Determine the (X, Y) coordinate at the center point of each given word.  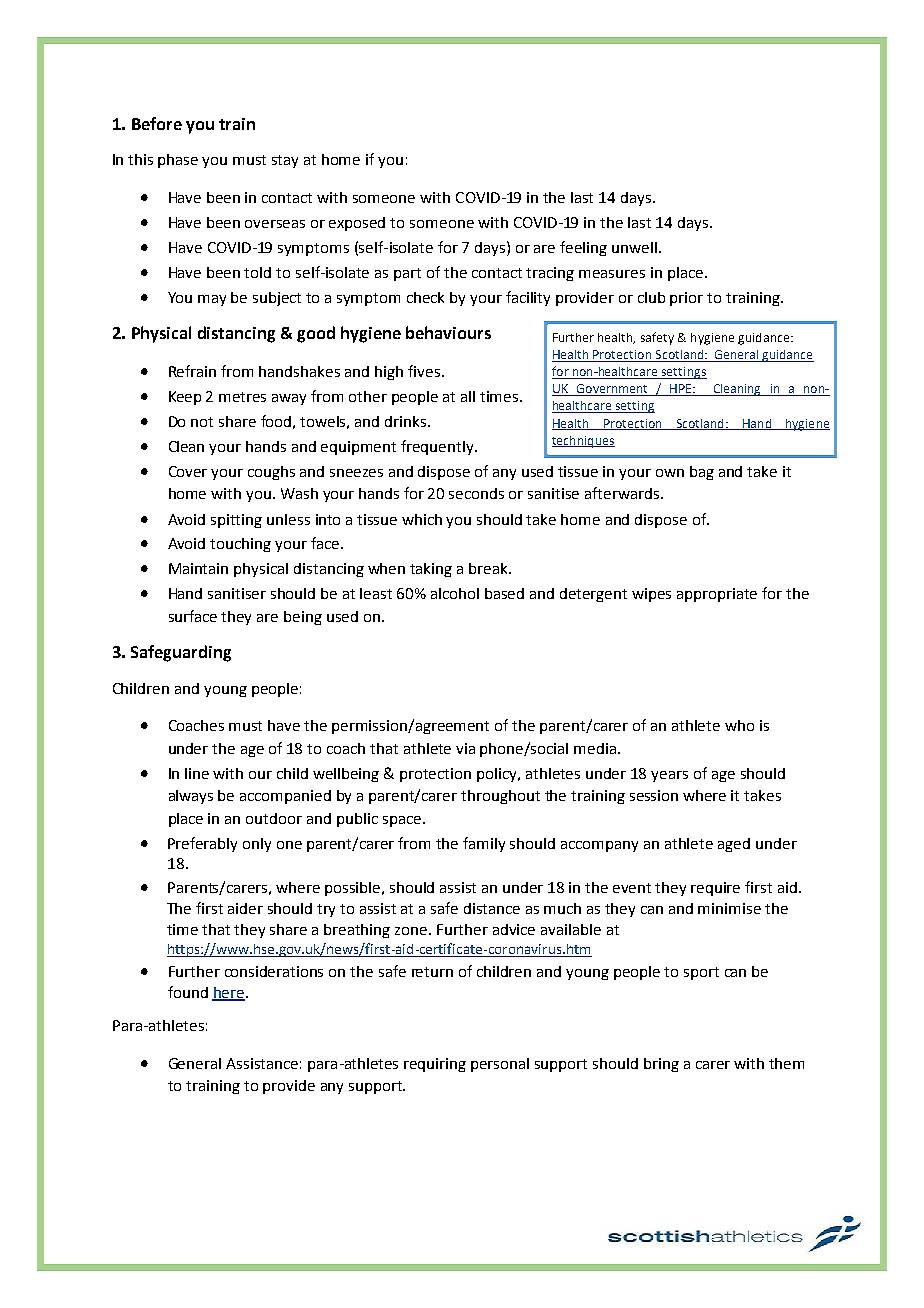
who (739, 725)
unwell (634, 247)
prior (686, 299)
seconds (476, 493)
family (484, 844)
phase (178, 161)
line (197, 773)
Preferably (202, 844)
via (465, 748)
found (188, 992)
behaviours (448, 332)
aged (734, 845)
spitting (236, 521)
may (212, 300)
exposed (357, 224)
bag (702, 473)
